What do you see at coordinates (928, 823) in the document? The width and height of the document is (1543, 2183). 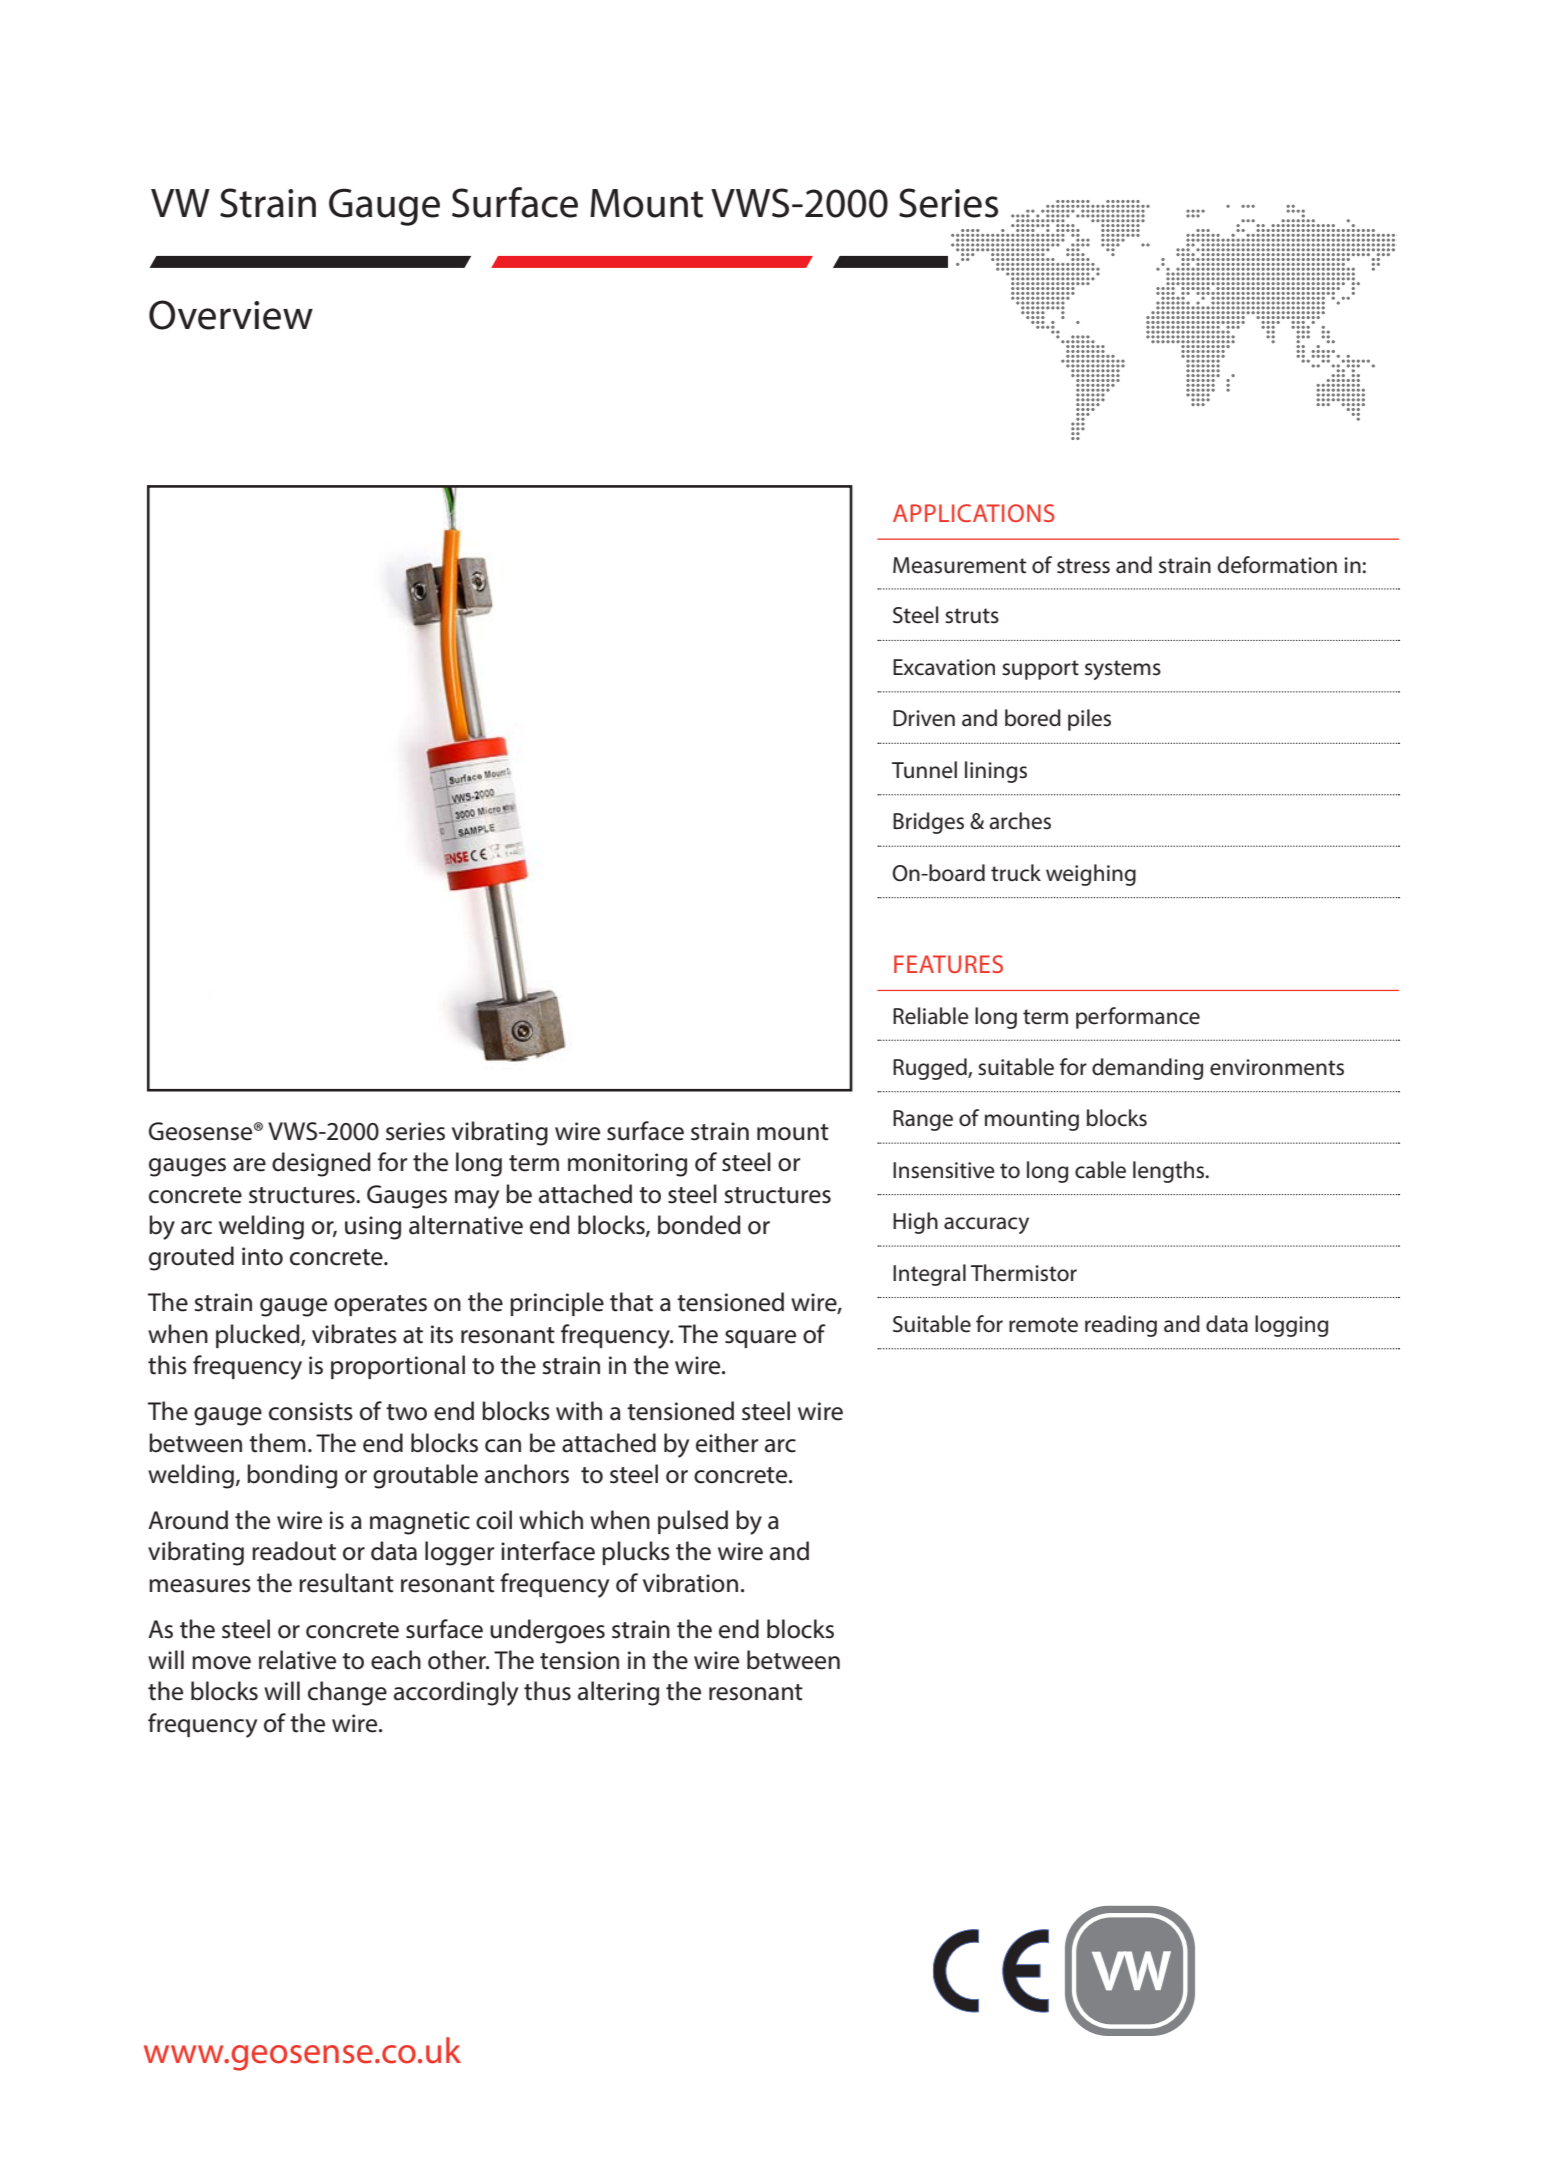 I see `Bridges` at bounding box center [928, 823].
